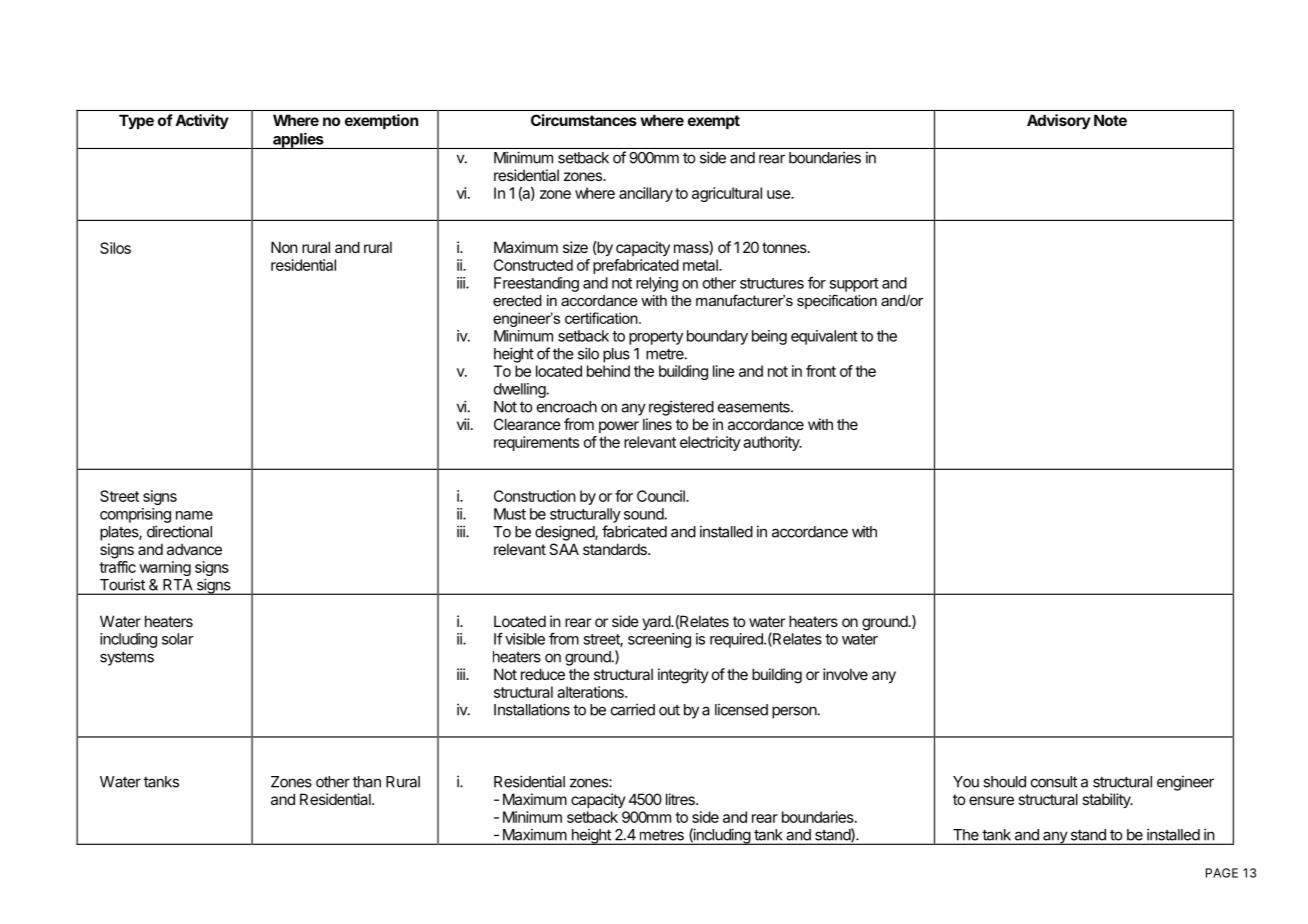 The image size is (1308, 924). I want to click on Circumstances, so click(584, 120).
